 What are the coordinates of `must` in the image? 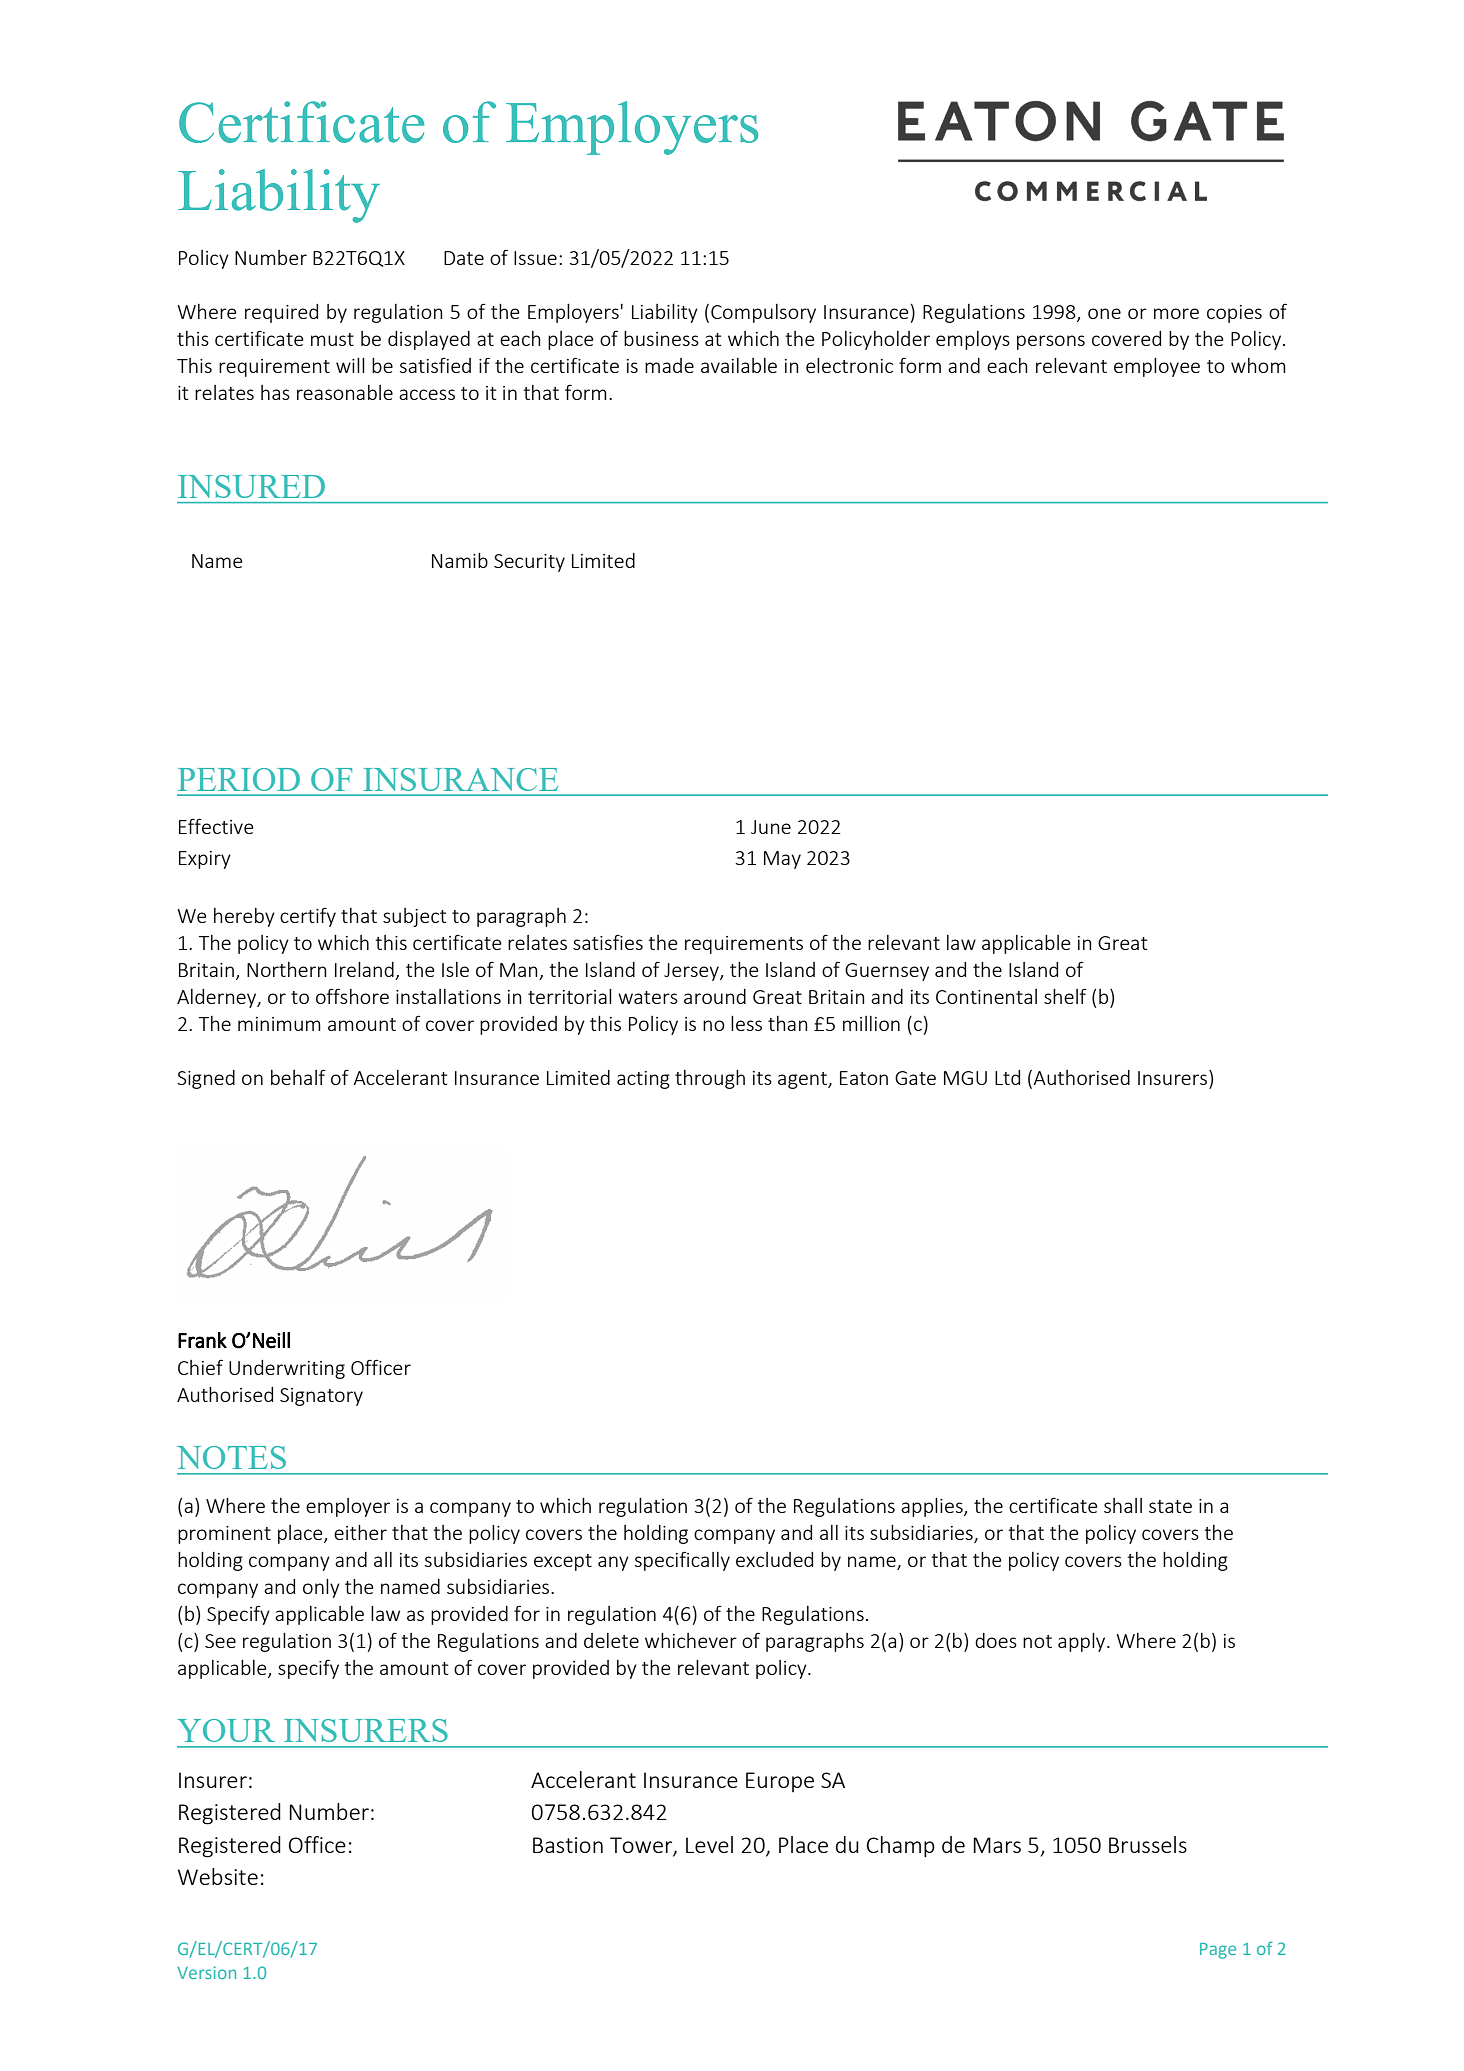 It's located at (332, 339).
